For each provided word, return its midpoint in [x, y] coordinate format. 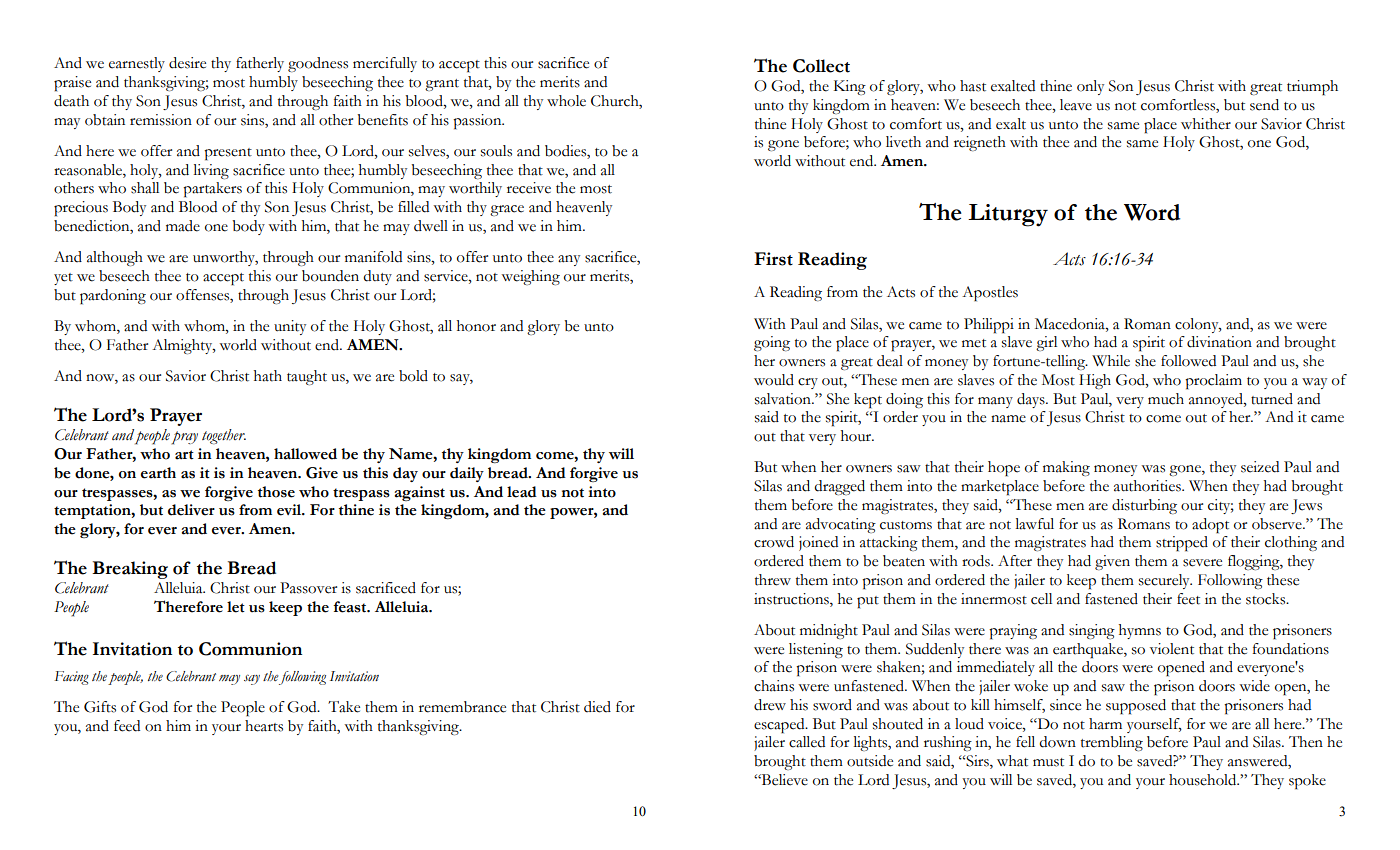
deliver [191, 510]
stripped [1182, 544]
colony [1198, 325]
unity [290, 327]
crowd [774, 542]
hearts [264, 726]
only [1090, 87]
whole [566, 101]
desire [187, 63]
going [772, 343]
